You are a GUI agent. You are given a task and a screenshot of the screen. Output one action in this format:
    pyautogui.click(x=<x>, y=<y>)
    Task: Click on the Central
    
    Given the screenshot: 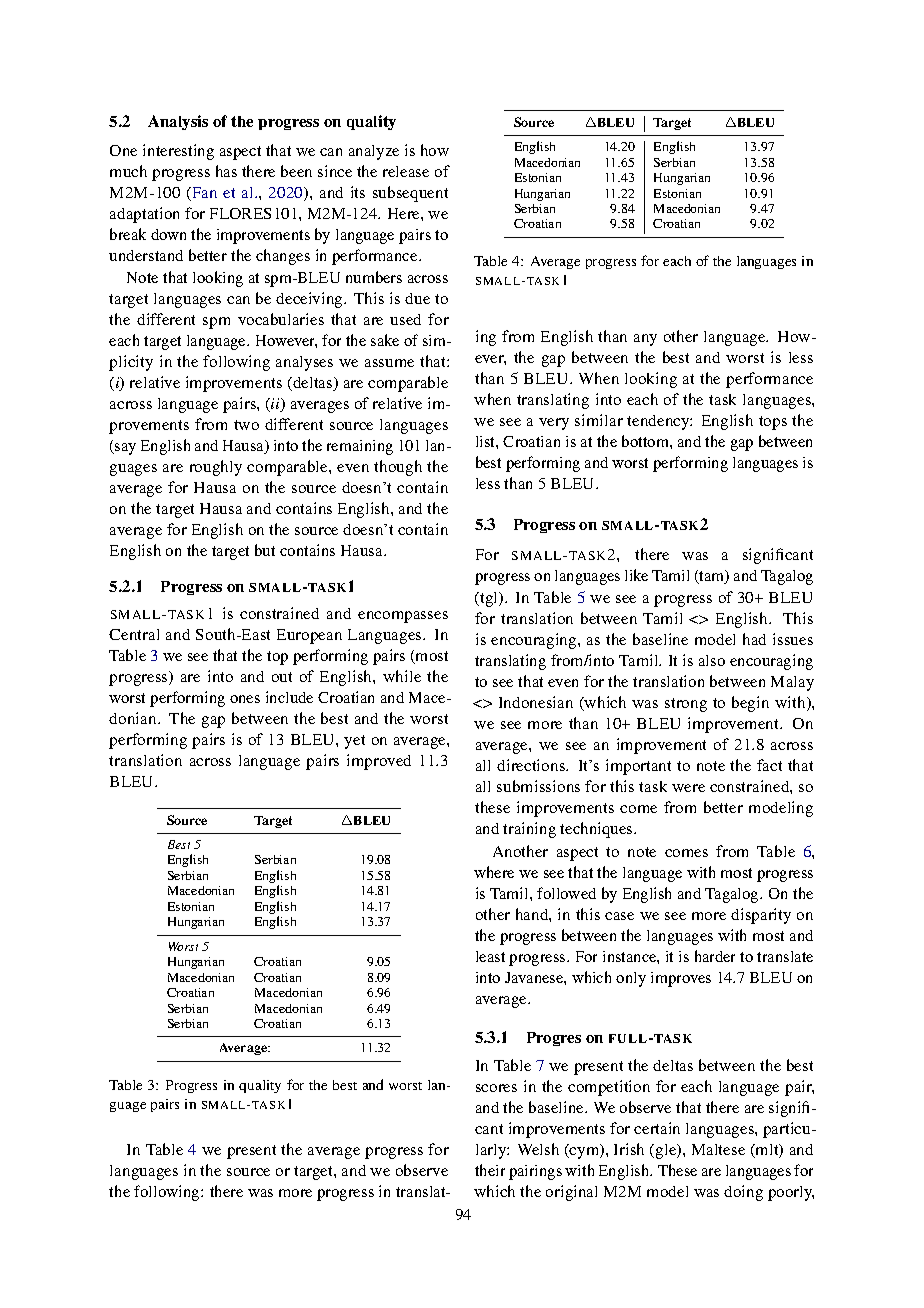 What is the action you would take?
    pyautogui.click(x=134, y=634)
